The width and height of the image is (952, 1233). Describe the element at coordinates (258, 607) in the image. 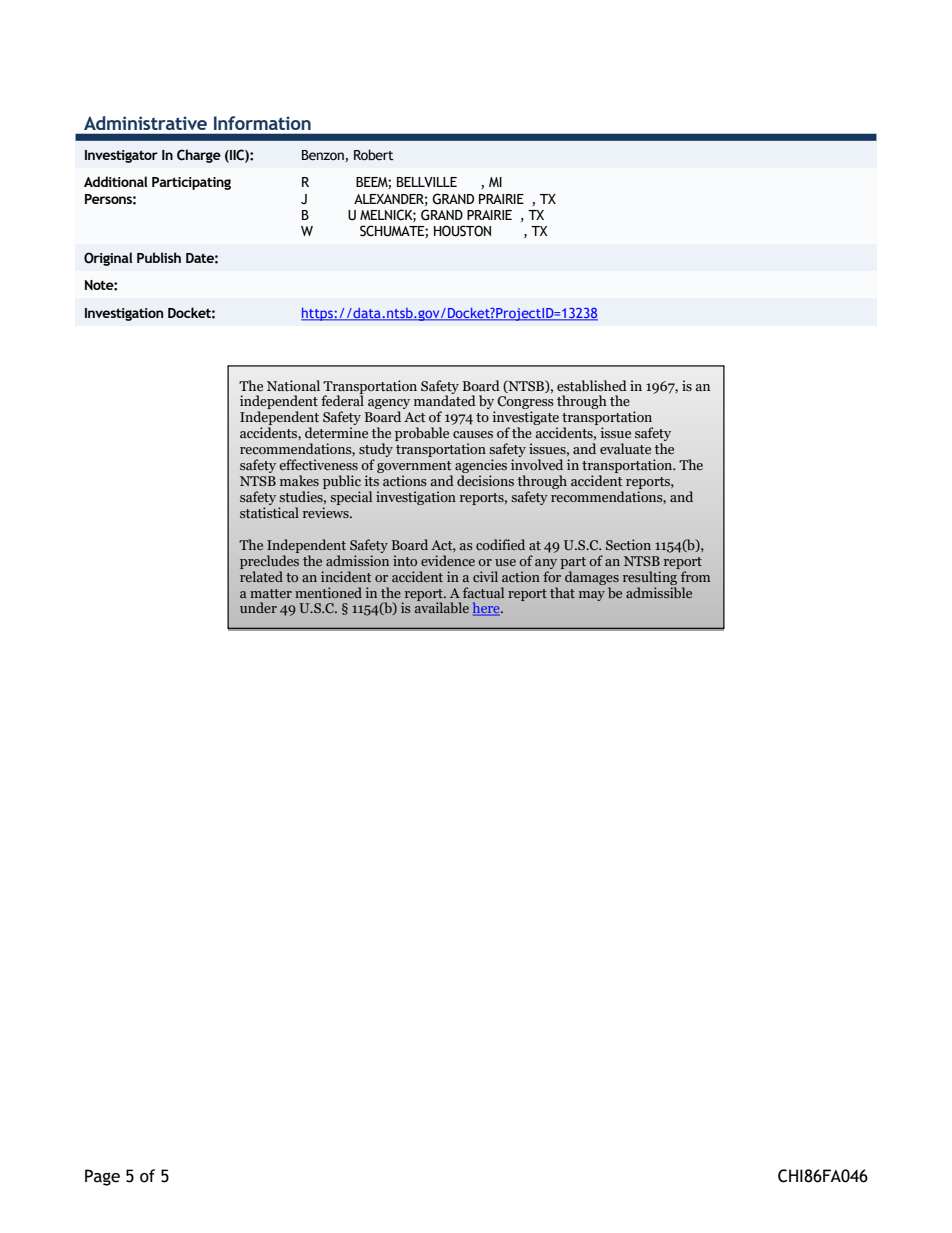

I see `under` at that location.
